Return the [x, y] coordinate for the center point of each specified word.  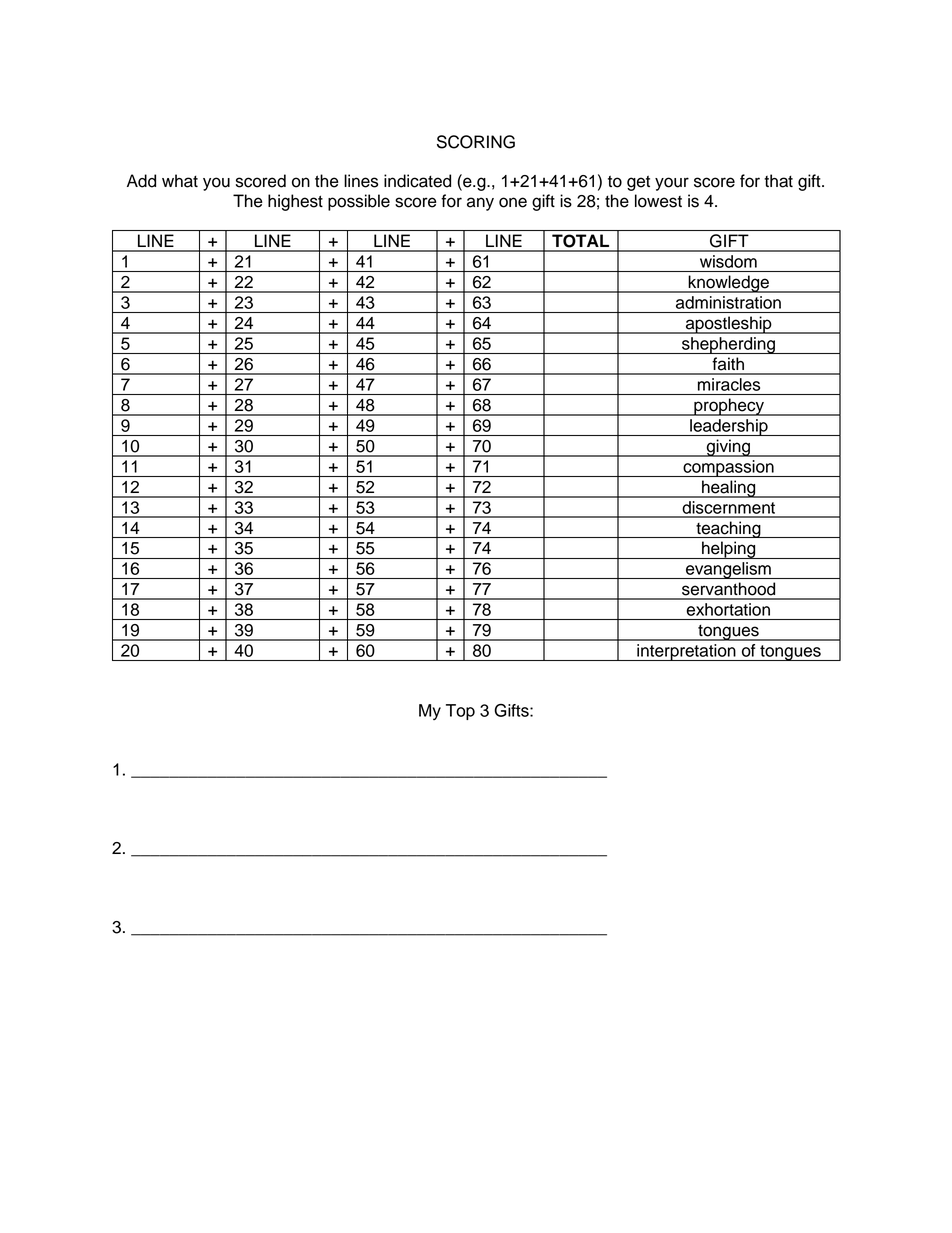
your [672, 184]
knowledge [728, 284]
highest [295, 202]
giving [728, 448]
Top [460, 712]
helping [729, 550]
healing [729, 489]
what [180, 181]
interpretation [686, 652]
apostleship [729, 325]
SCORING [476, 142]
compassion [728, 468]
